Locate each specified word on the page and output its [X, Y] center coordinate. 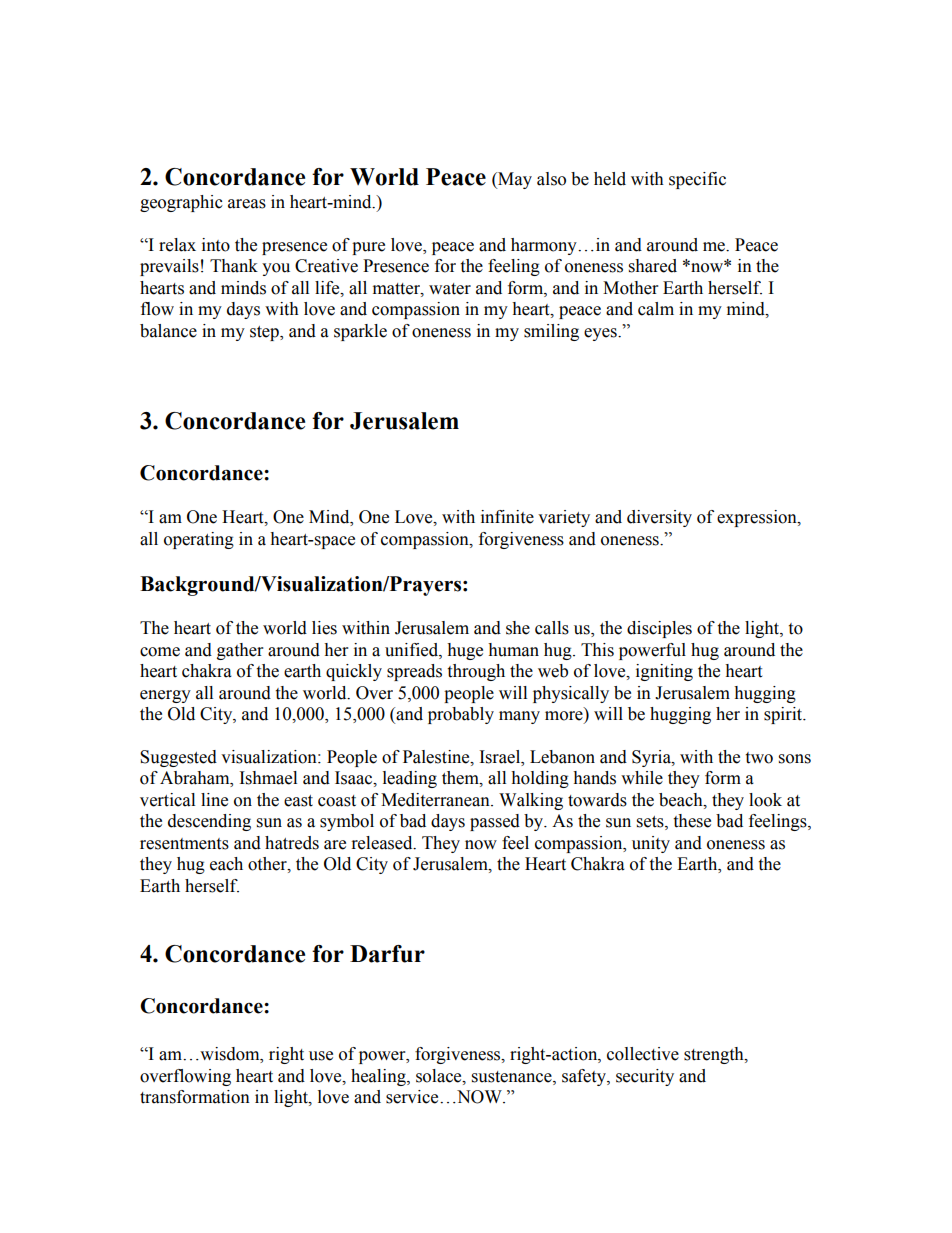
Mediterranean [436, 800]
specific [697, 180]
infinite [507, 517]
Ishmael [268, 778]
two [759, 758]
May [514, 180]
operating [199, 540]
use [321, 1056]
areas [247, 204]
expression [758, 518]
